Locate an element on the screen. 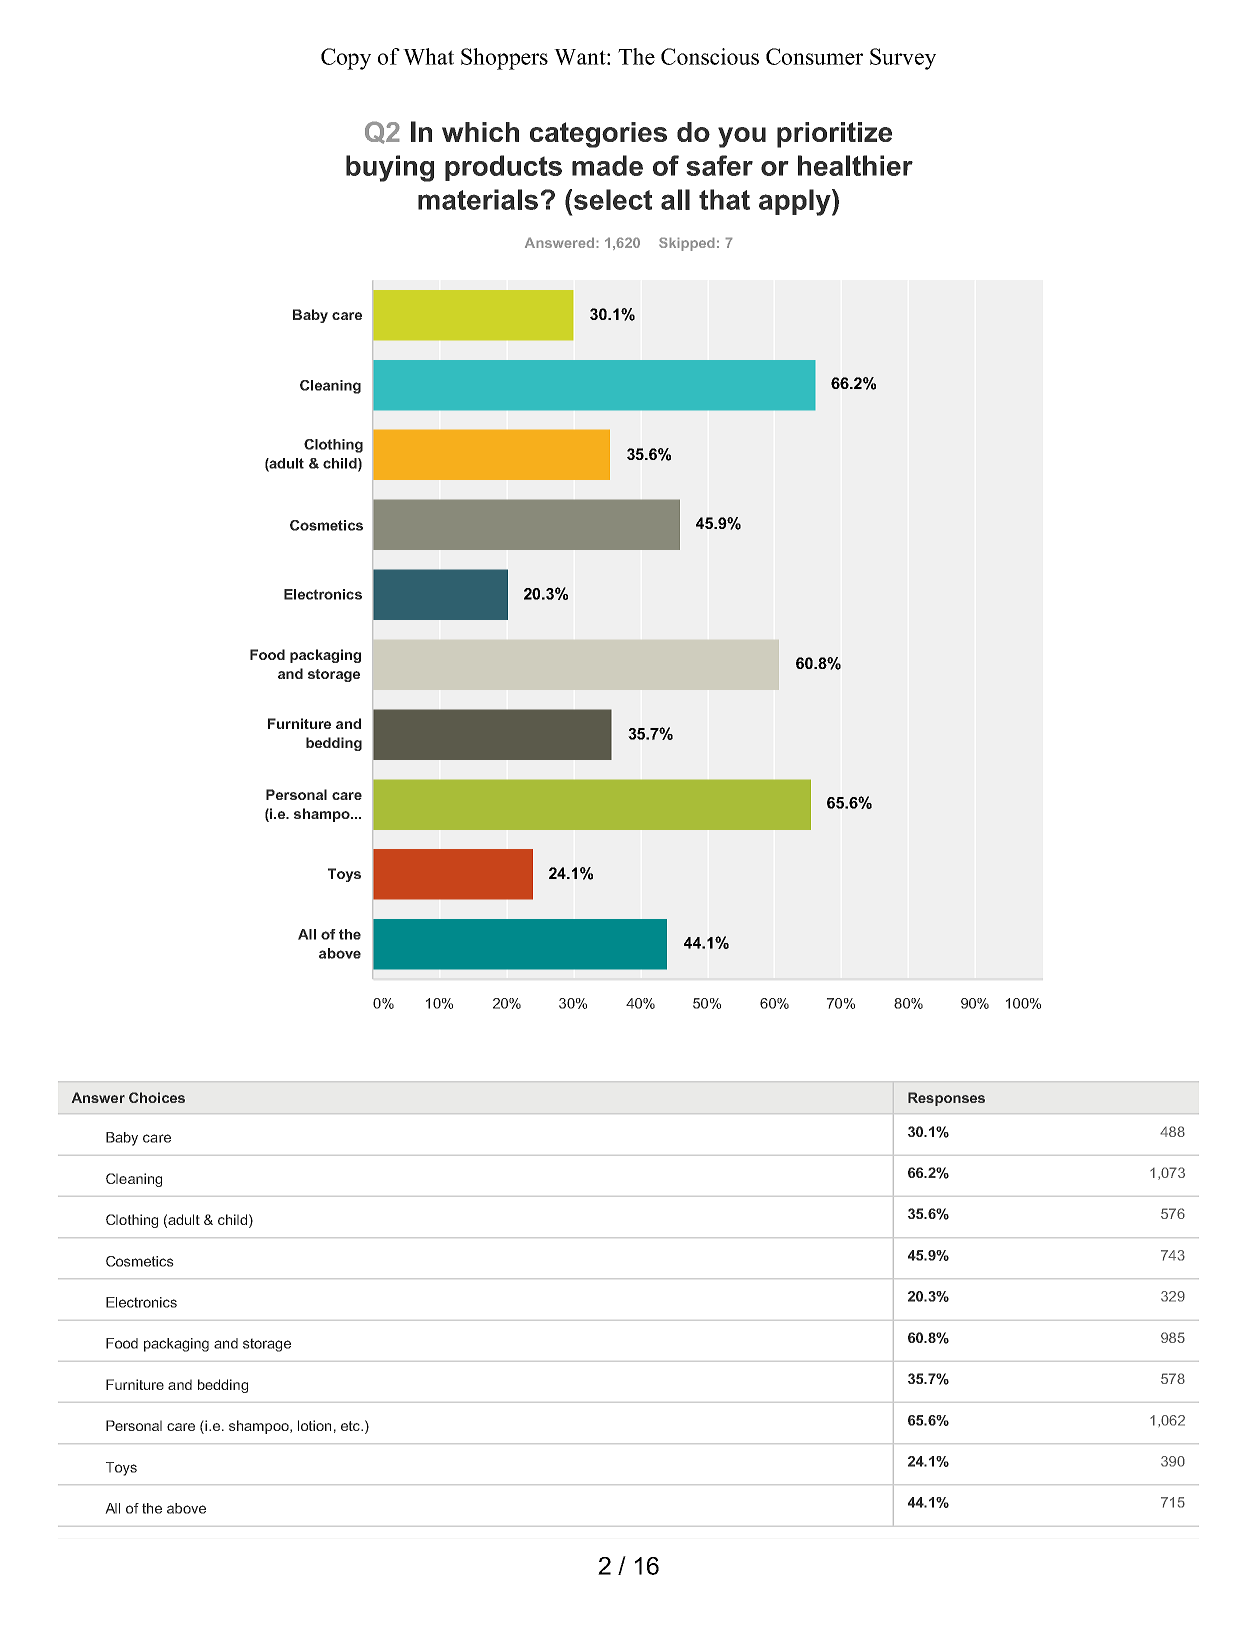 This screenshot has height=1628, width=1258. Responses is located at coordinates (946, 1099).
